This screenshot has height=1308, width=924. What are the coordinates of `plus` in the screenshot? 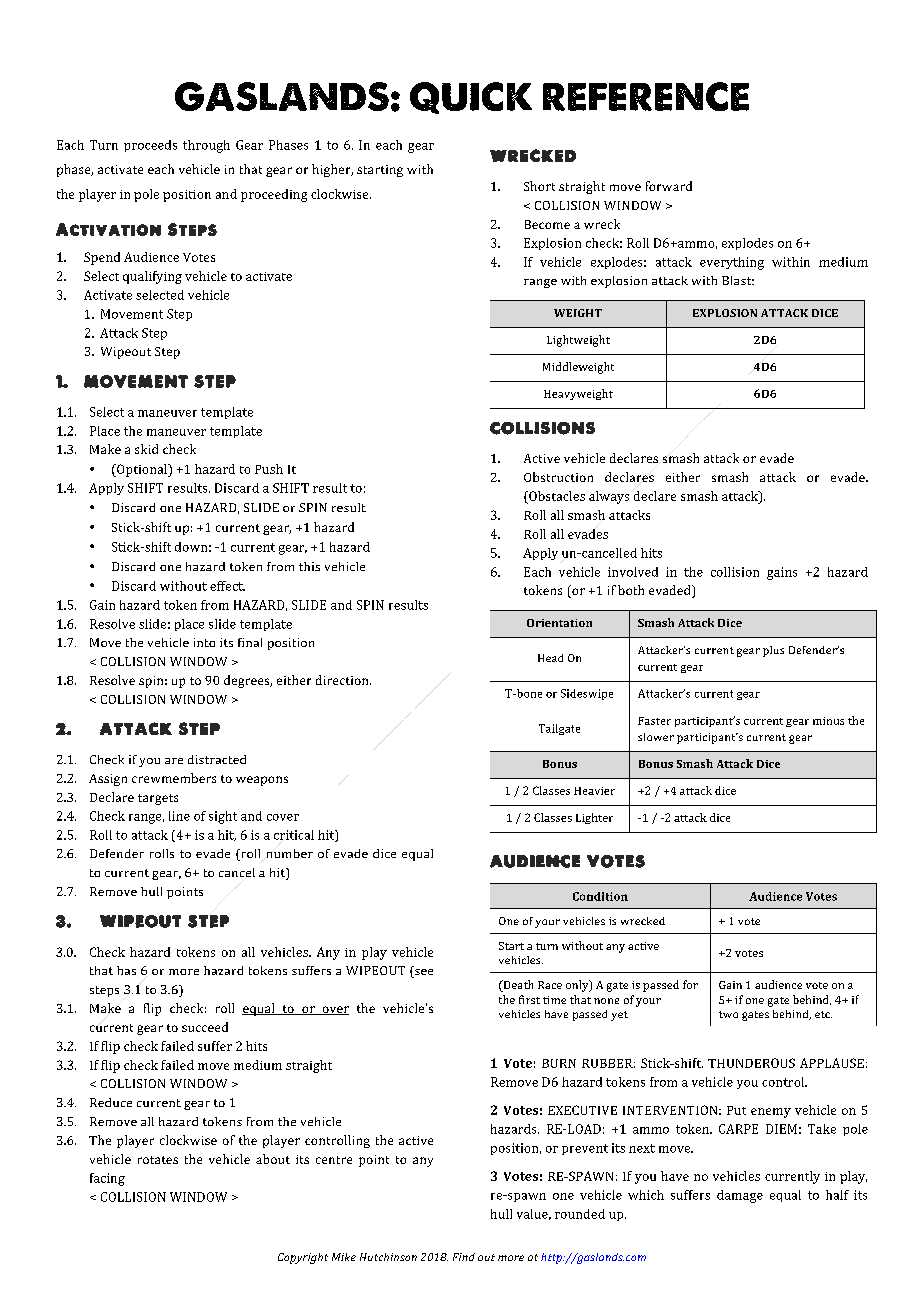 It's located at (773, 651).
